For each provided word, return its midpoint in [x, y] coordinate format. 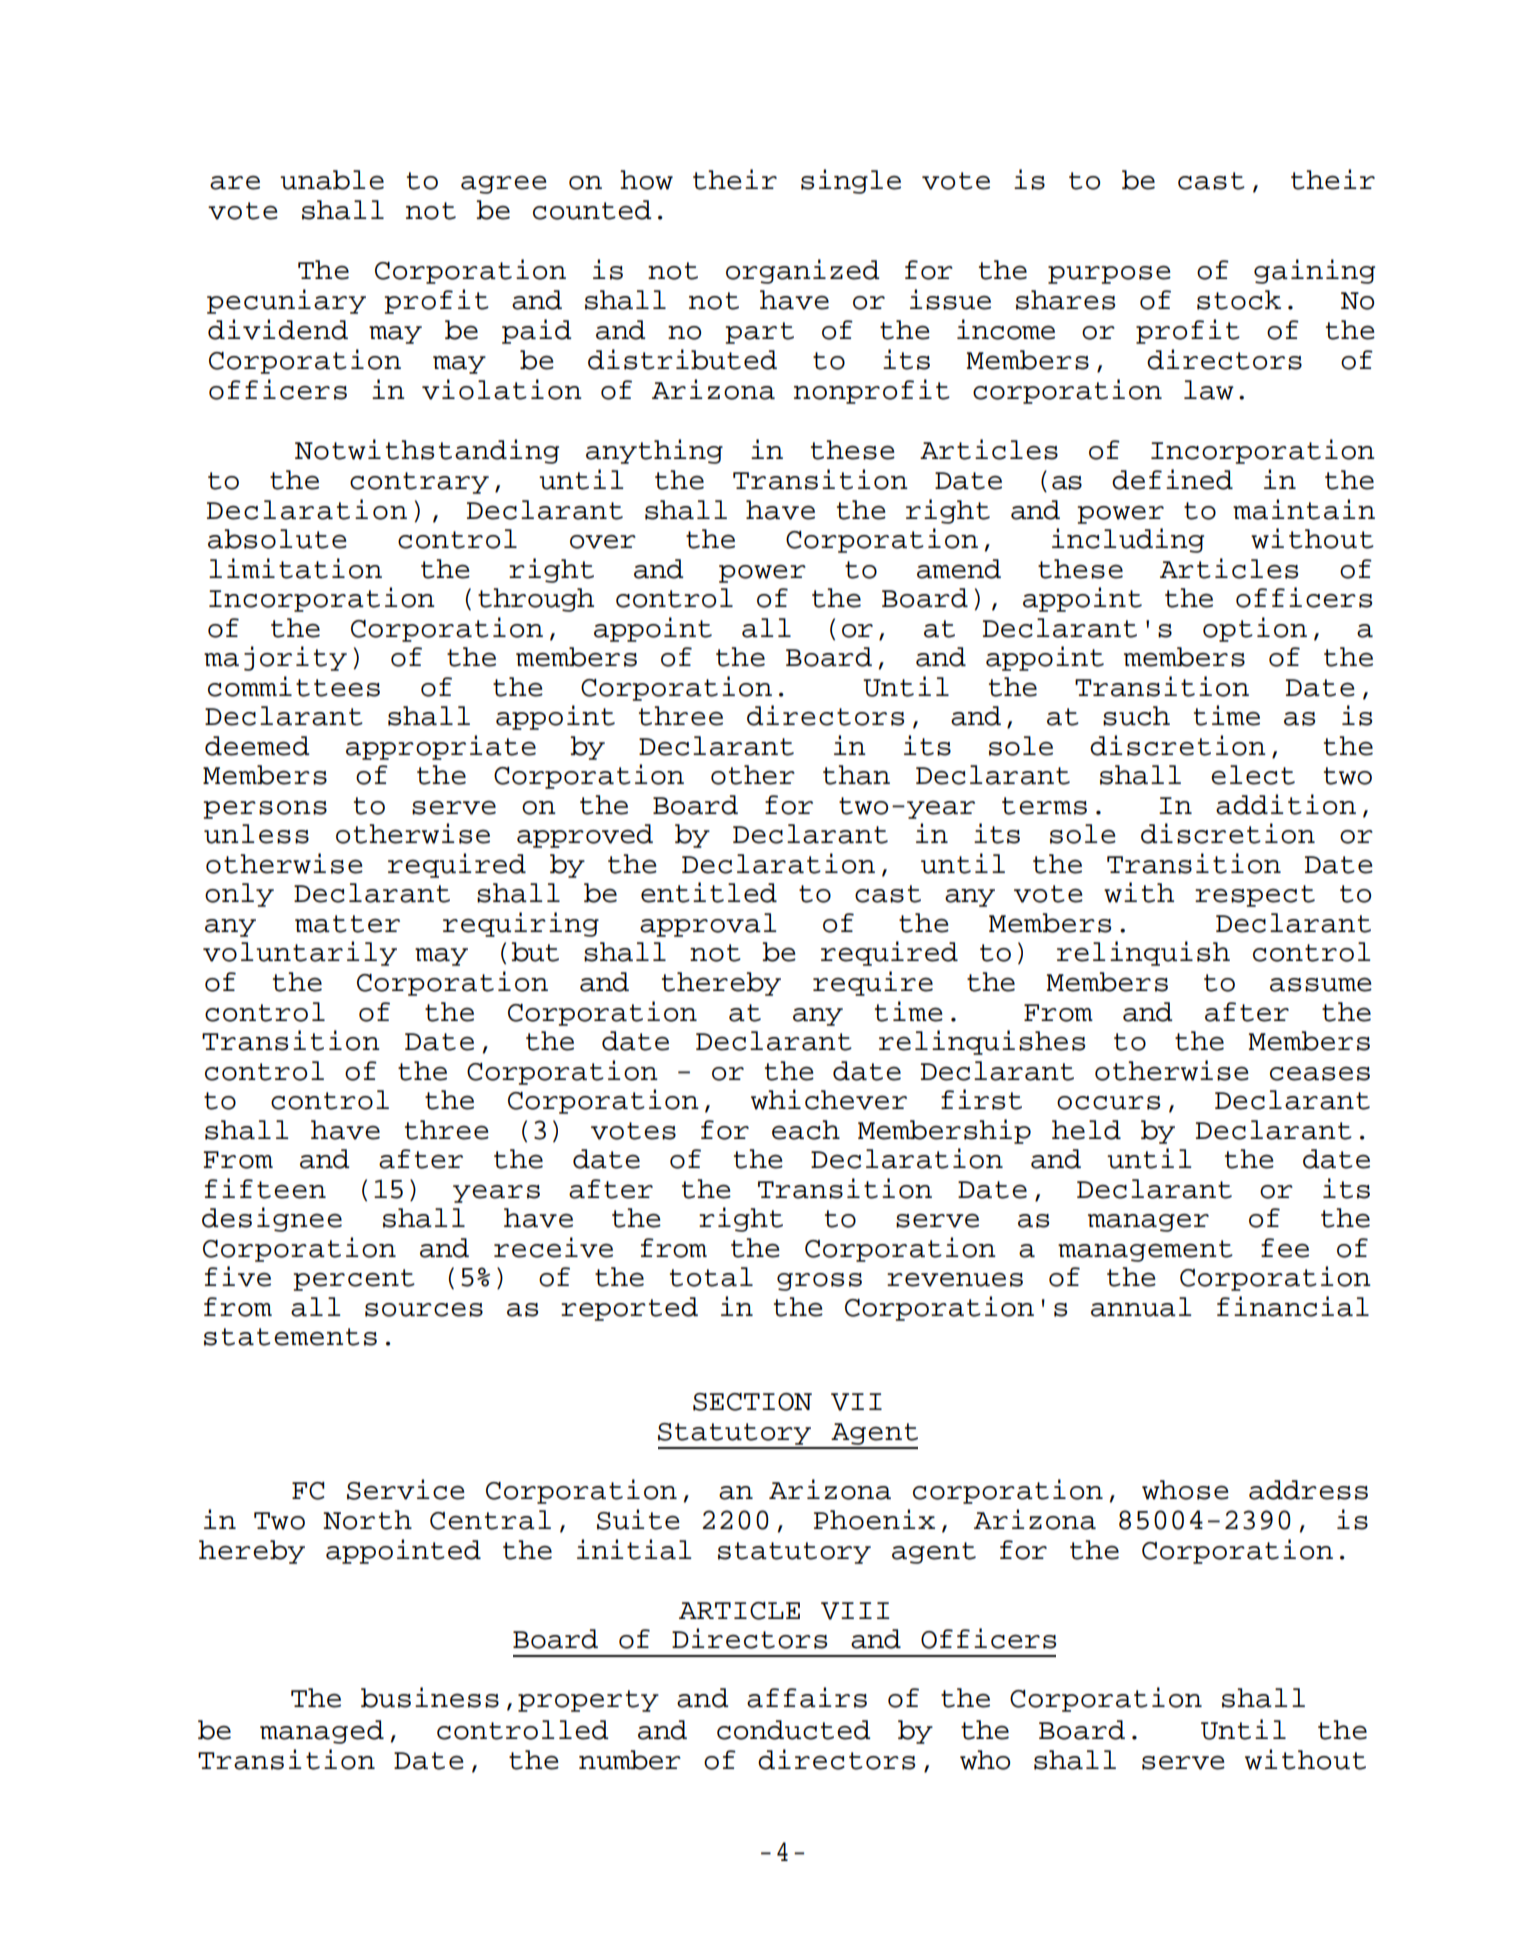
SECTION [752, 1402]
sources [424, 1310]
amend [959, 569]
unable [332, 180]
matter [347, 924]
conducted [794, 1730]
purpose [1109, 274]
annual [1141, 1307]
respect [1255, 896]
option [1255, 629]
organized [803, 271]
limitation [295, 568]
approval [708, 925]
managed [322, 1732]
